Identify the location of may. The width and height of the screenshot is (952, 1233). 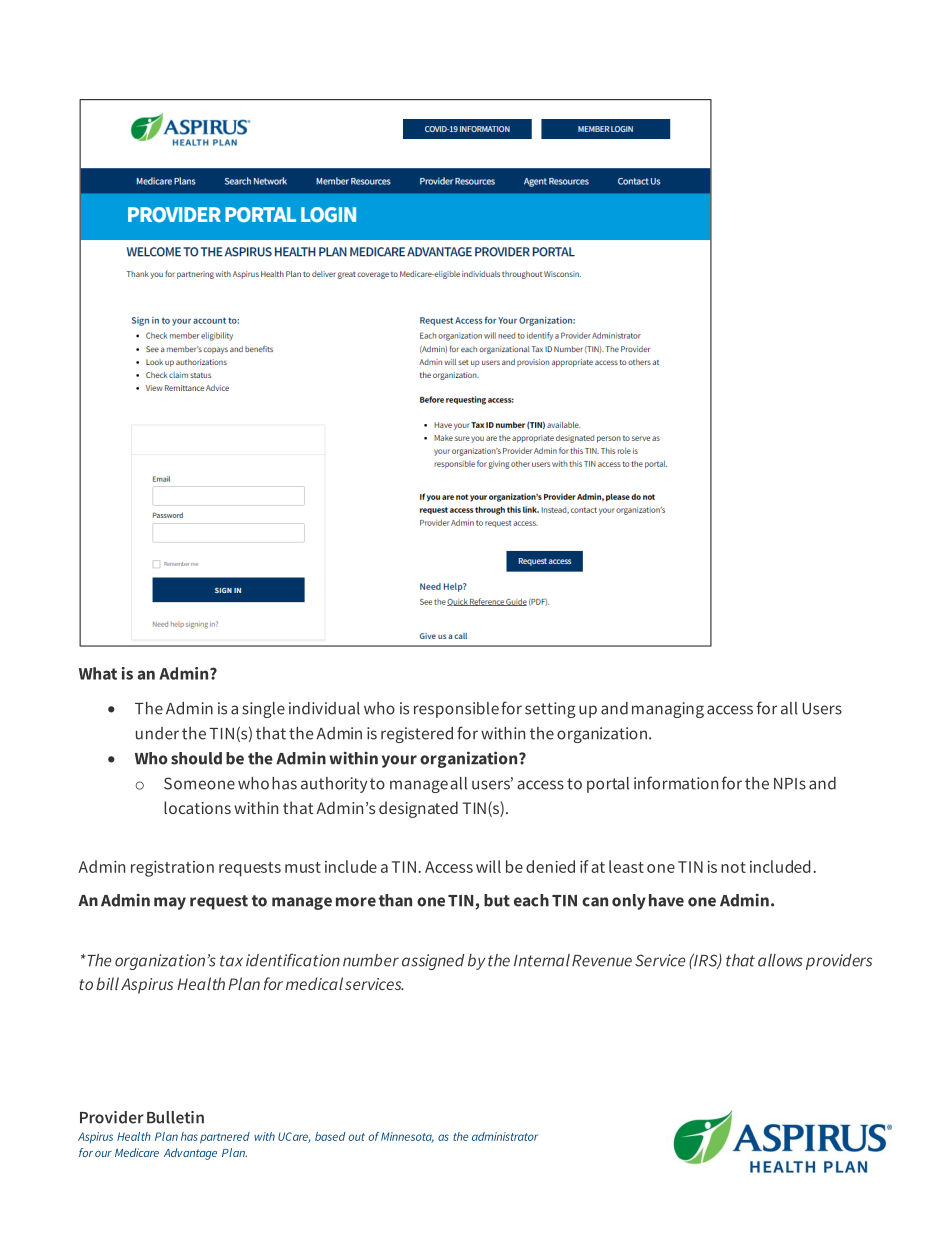
(170, 903).
